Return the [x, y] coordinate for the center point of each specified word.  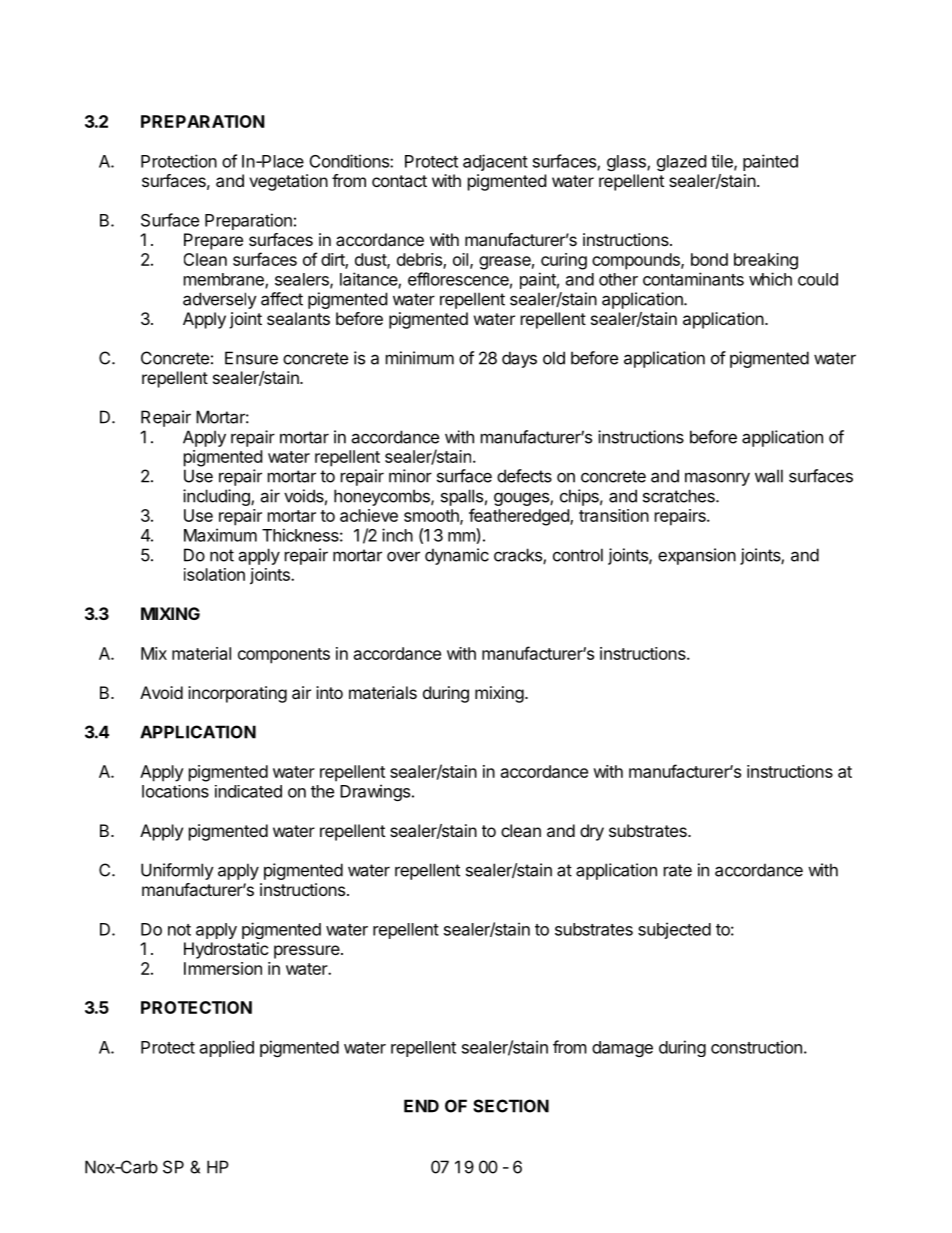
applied [227, 1048]
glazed [681, 163]
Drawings [376, 792]
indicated [248, 791]
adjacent [495, 162]
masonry [717, 479]
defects [524, 476]
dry [592, 832]
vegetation [288, 182]
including [217, 497]
